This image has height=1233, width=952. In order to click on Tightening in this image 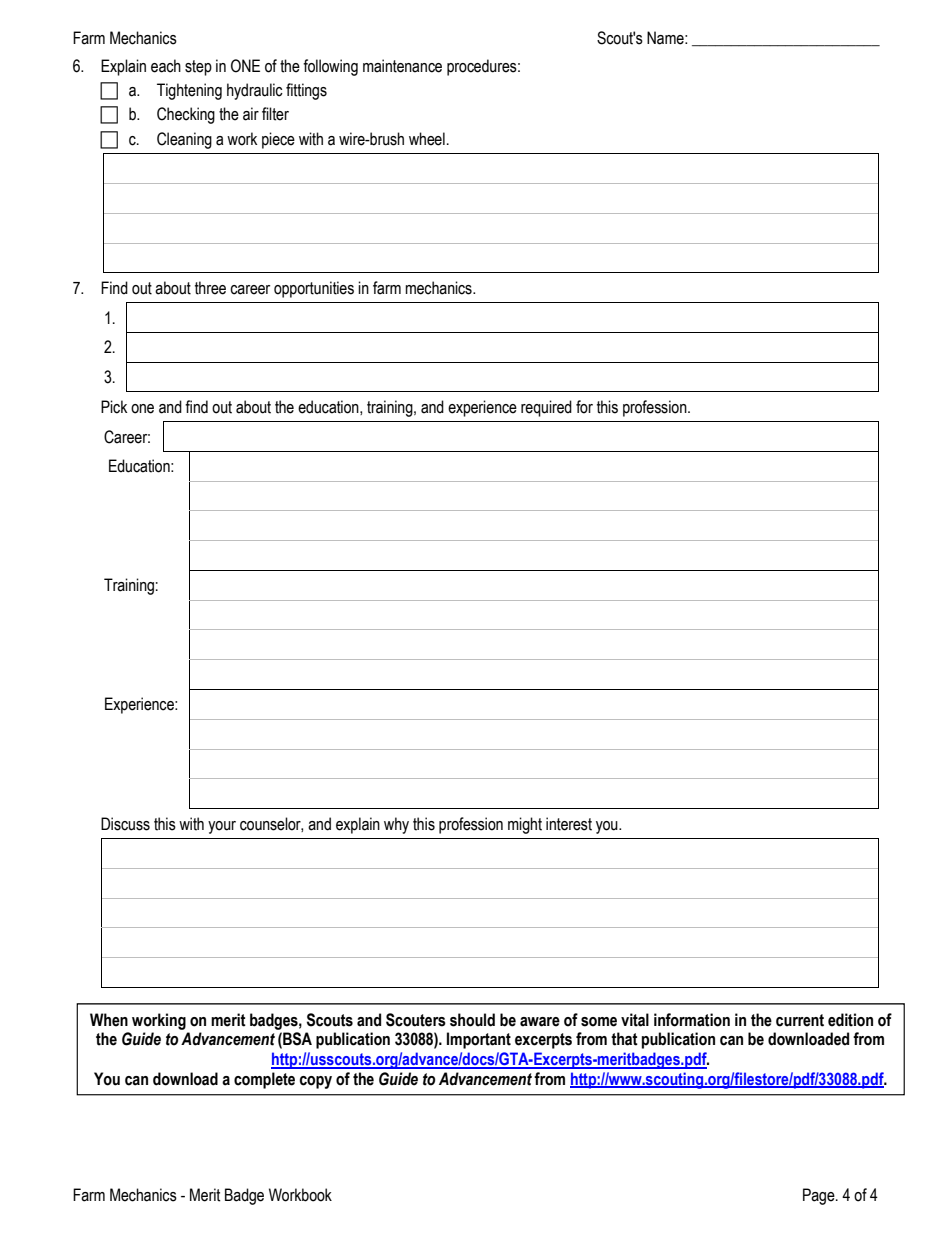, I will do `click(189, 91)`.
